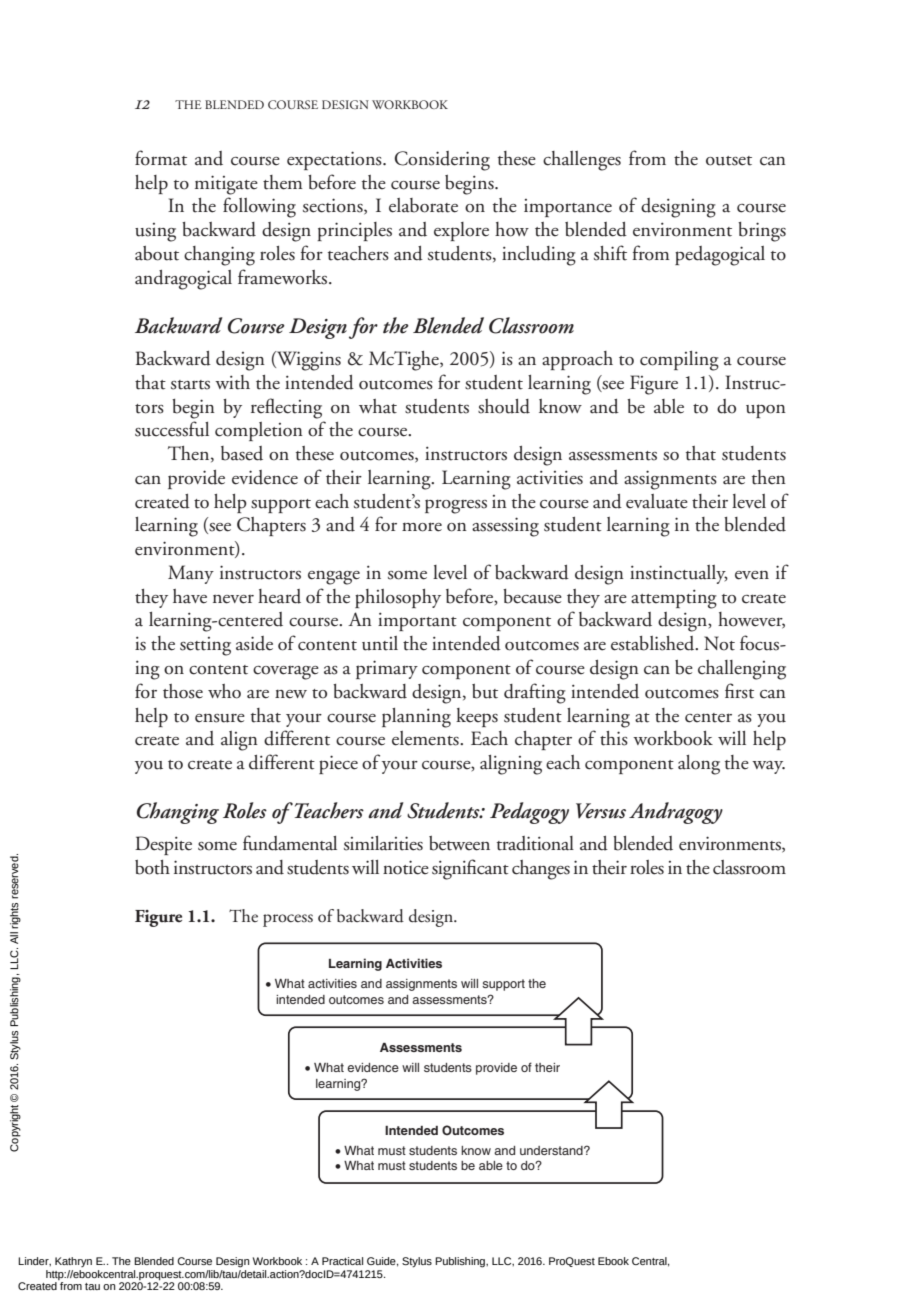  Describe the element at coordinates (456, 506) in the screenshot. I see `progress` at that location.
